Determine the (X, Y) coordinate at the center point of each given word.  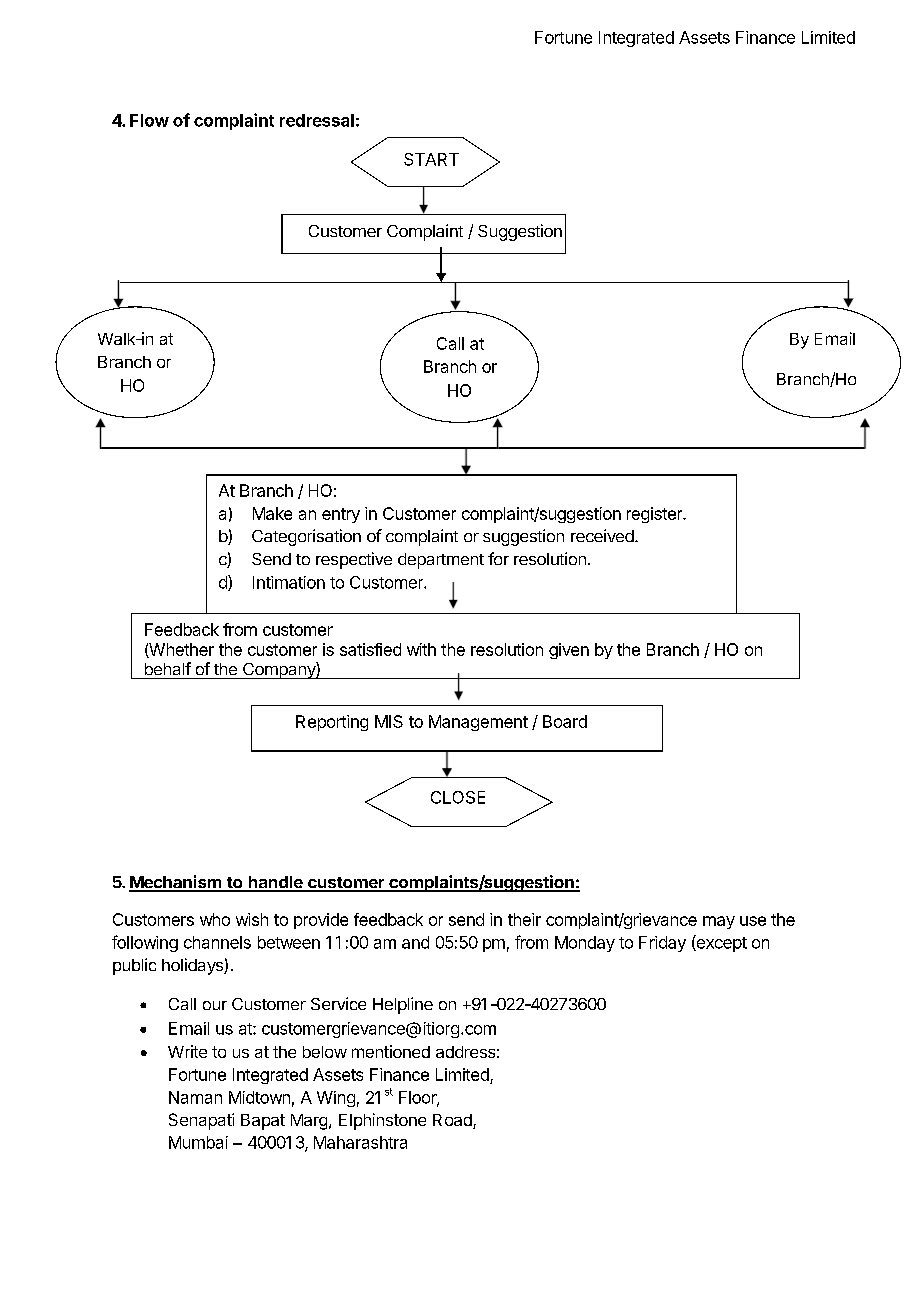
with (421, 649)
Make (272, 513)
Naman (195, 1097)
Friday (662, 944)
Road (453, 1121)
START (431, 159)
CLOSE (458, 797)
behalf (168, 668)
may (719, 922)
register (655, 515)
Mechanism (176, 883)
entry (341, 515)
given (569, 651)
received (603, 535)
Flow (149, 120)
